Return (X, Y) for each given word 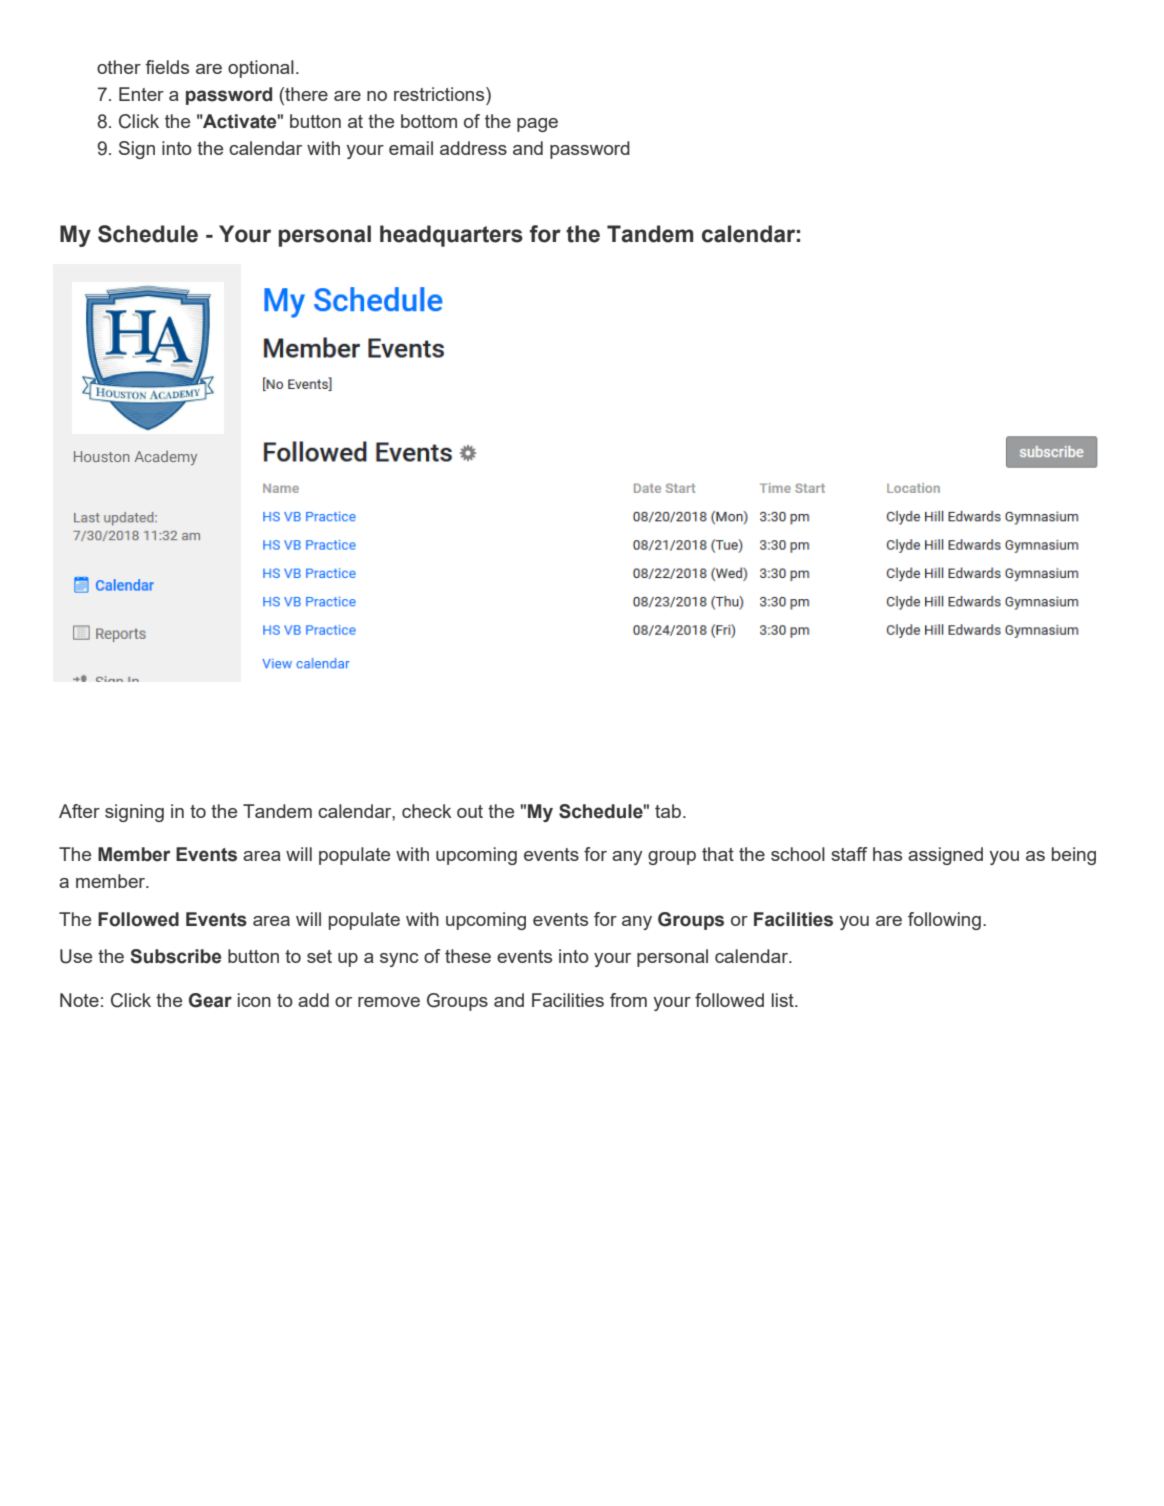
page (537, 125)
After (79, 811)
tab (668, 811)
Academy (166, 458)
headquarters (451, 236)
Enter (141, 94)
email (411, 148)
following (944, 921)
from (628, 1000)
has (887, 854)
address (473, 148)
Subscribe (175, 956)
